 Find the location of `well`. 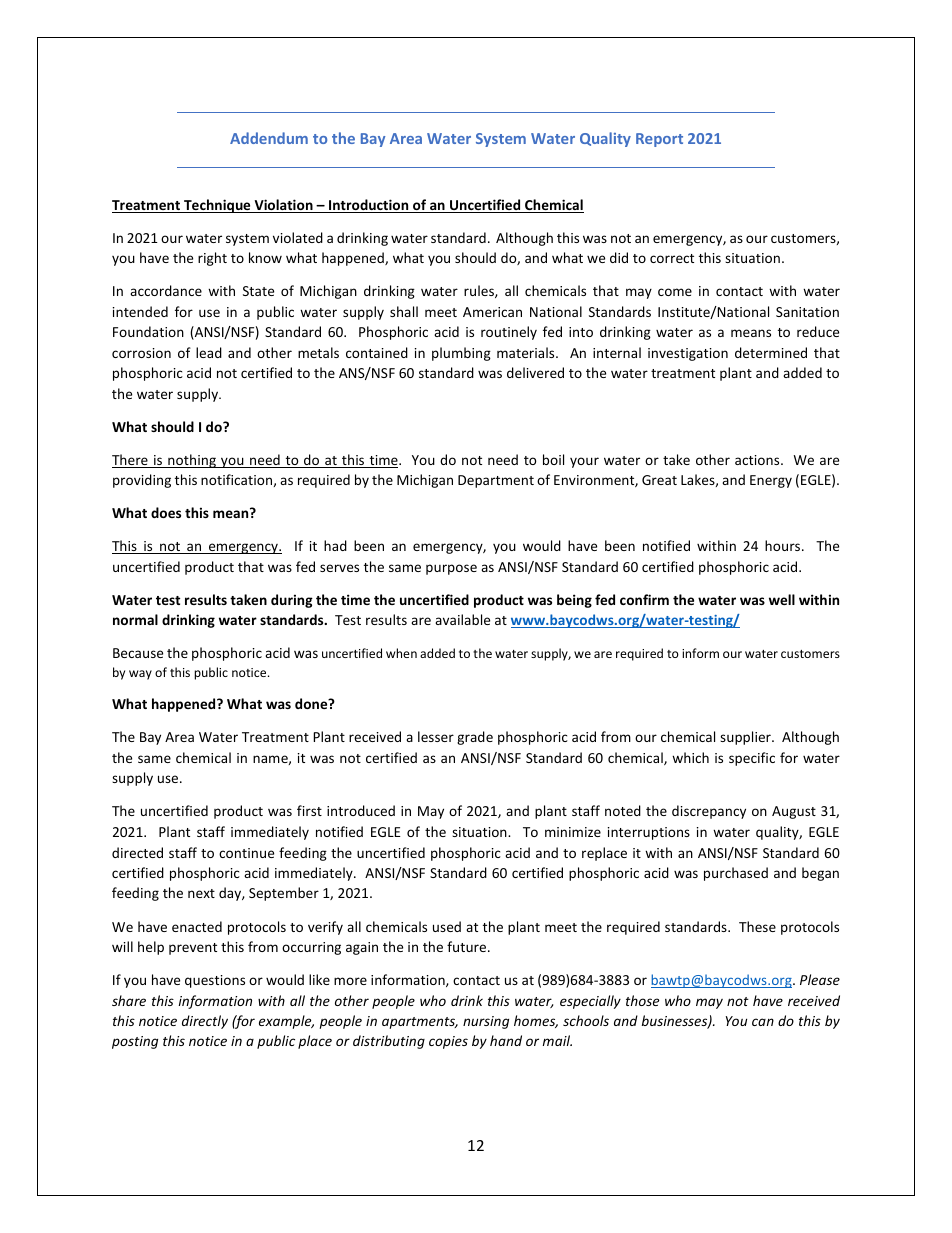

well is located at coordinates (782, 599).
